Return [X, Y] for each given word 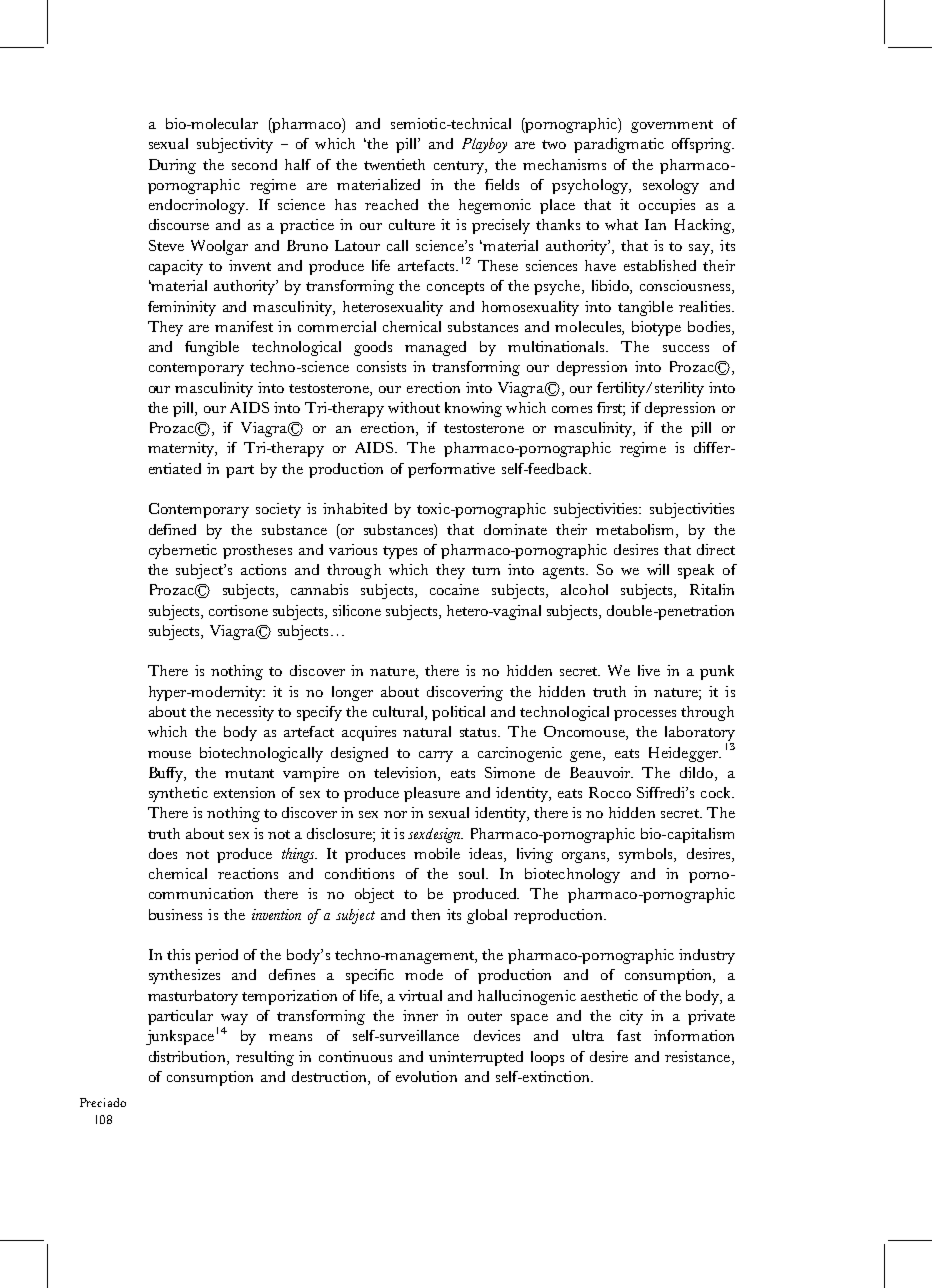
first [611, 409]
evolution [426, 1076]
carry [436, 756]
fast [629, 1035]
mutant [249, 773]
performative [451, 470]
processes [645, 715]
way [234, 1021]
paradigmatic [619, 145]
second [254, 164]
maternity [182, 449]
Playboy [484, 145]
